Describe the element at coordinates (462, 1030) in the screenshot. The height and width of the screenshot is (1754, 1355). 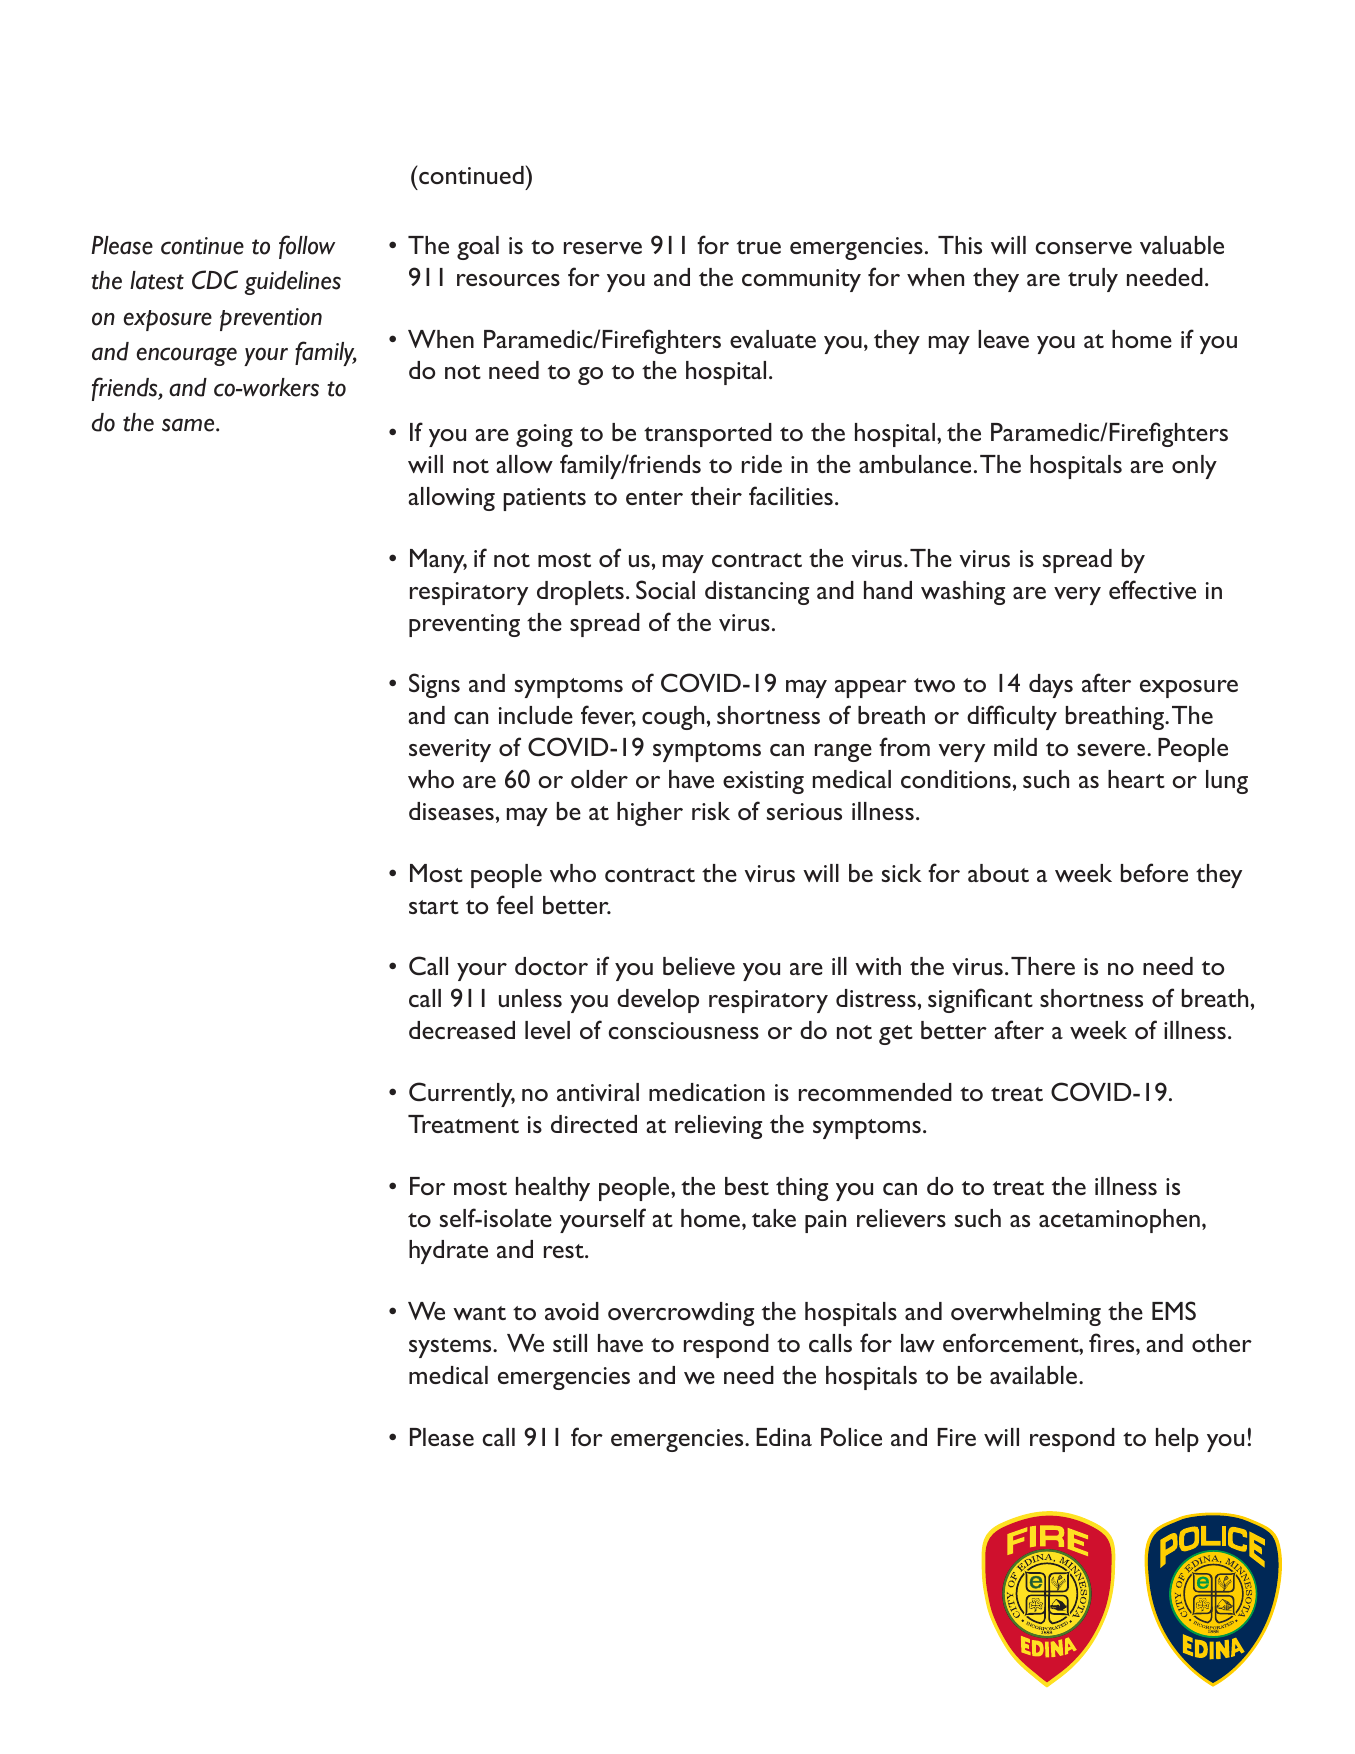
I see `decreased` at that location.
